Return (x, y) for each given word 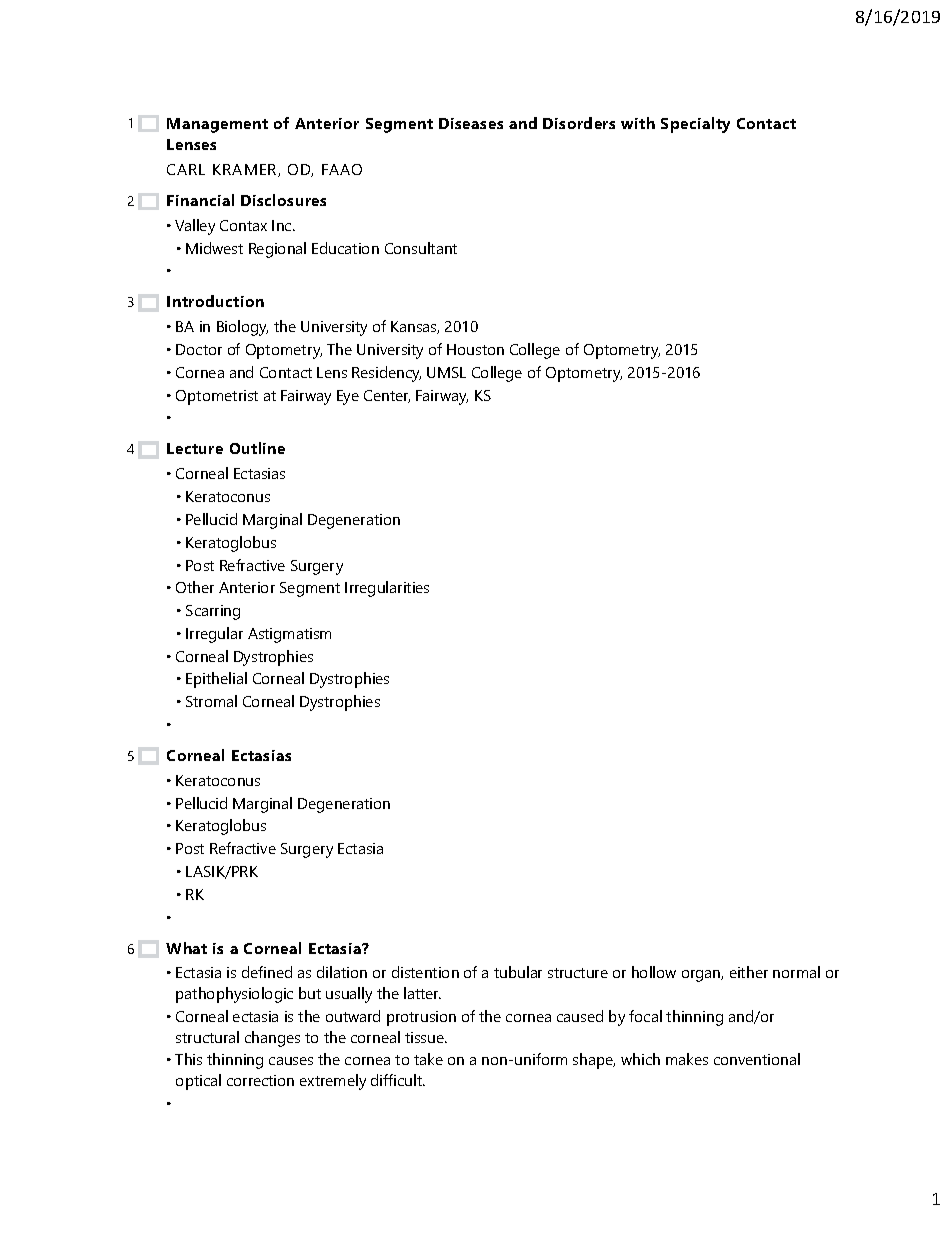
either (749, 972)
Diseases (471, 123)
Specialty (695, 125)
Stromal (211, 701)
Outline (257, 448)
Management (217, 125)
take (428, 1059)
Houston (475, 349)
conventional (757, 1059)
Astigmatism (289, 635)
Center (387, 396)
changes (272, 1039)
